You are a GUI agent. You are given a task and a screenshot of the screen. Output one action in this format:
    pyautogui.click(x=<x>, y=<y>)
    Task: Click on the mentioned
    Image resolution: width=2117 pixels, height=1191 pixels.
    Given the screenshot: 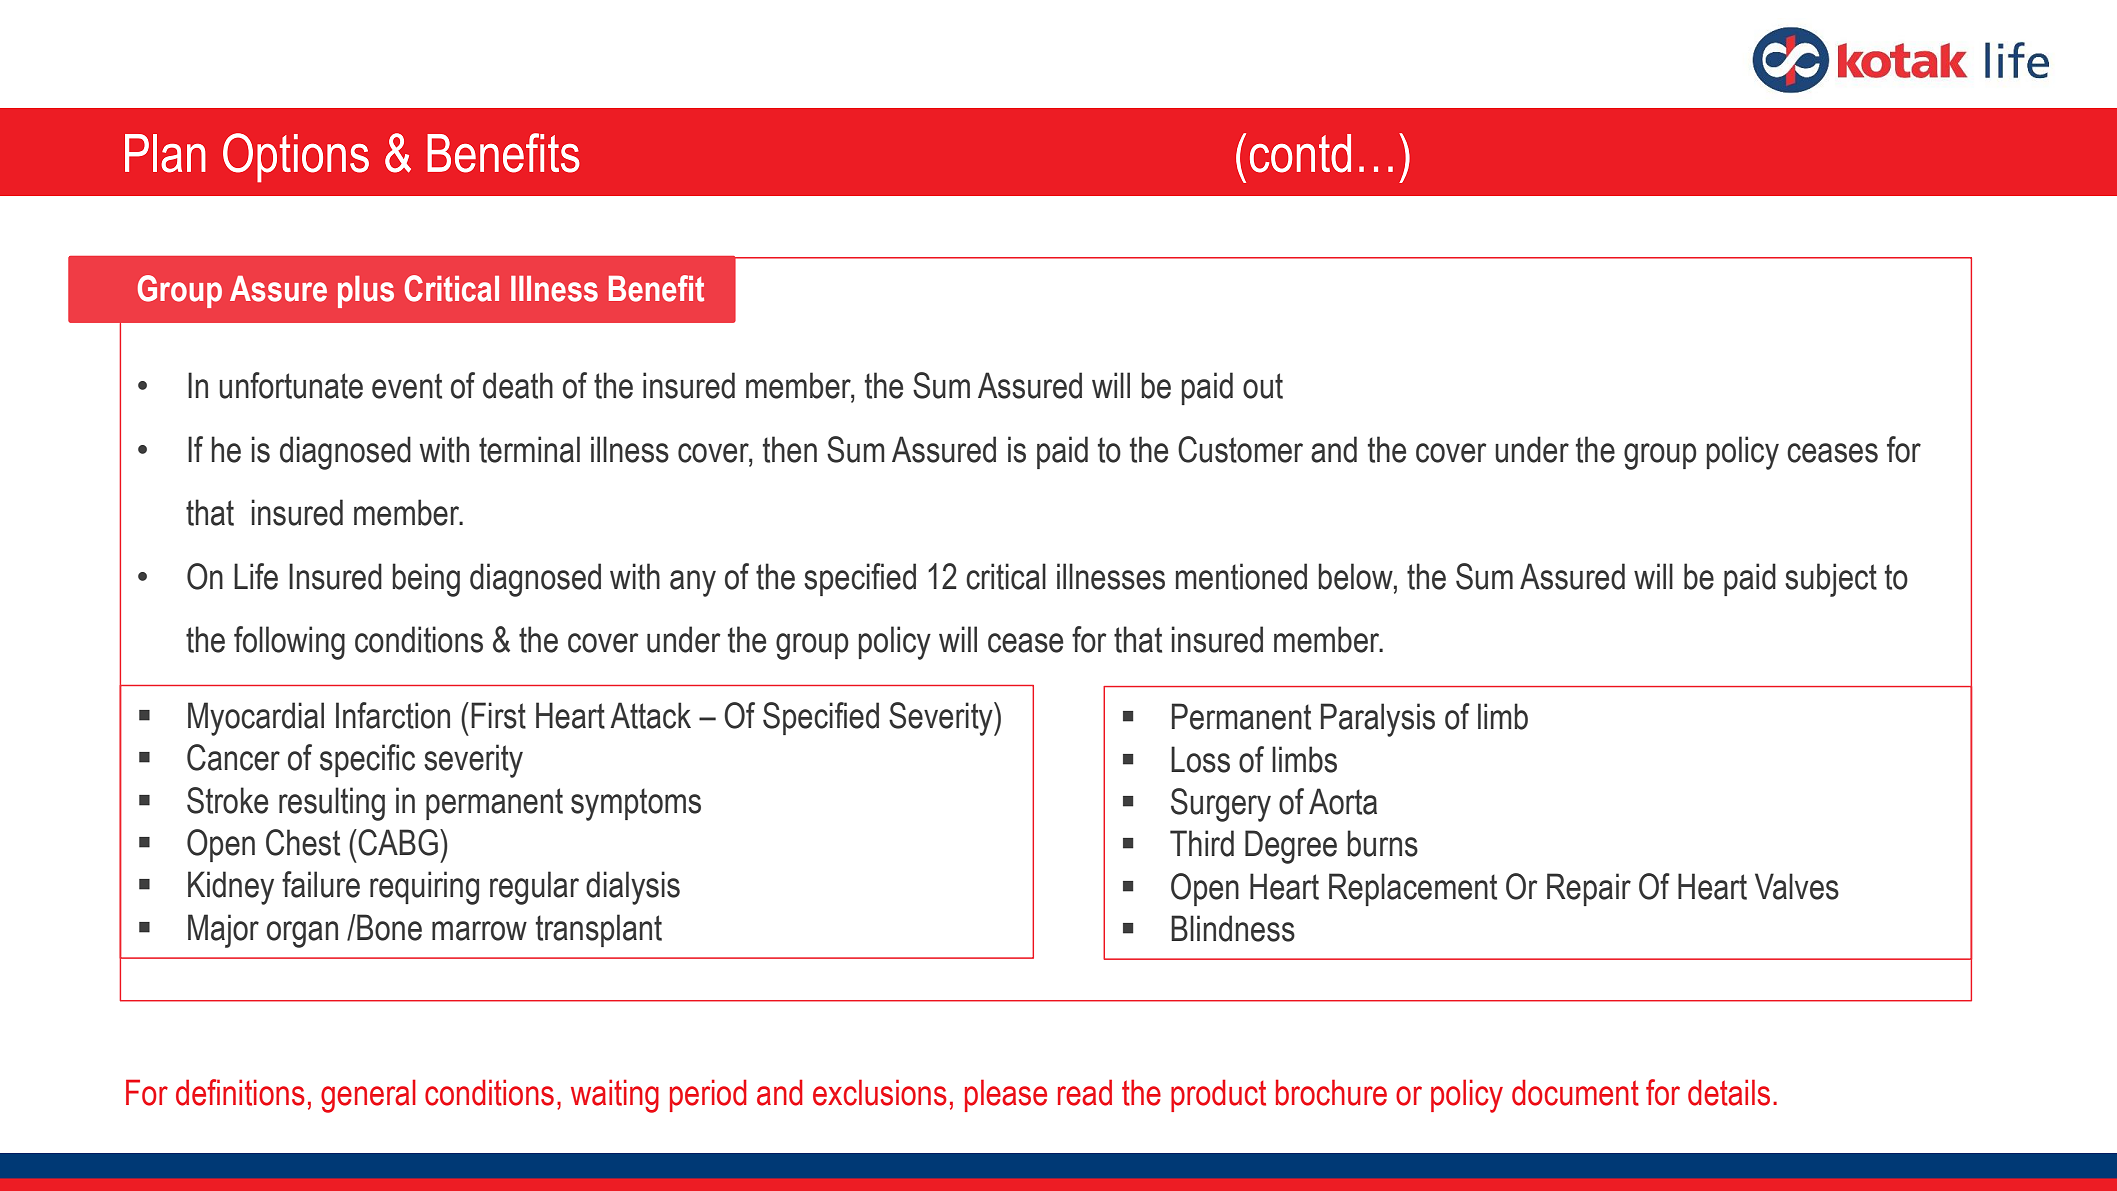 What is the action you would take?
    pyautogui.click(x=1241, y=576)
